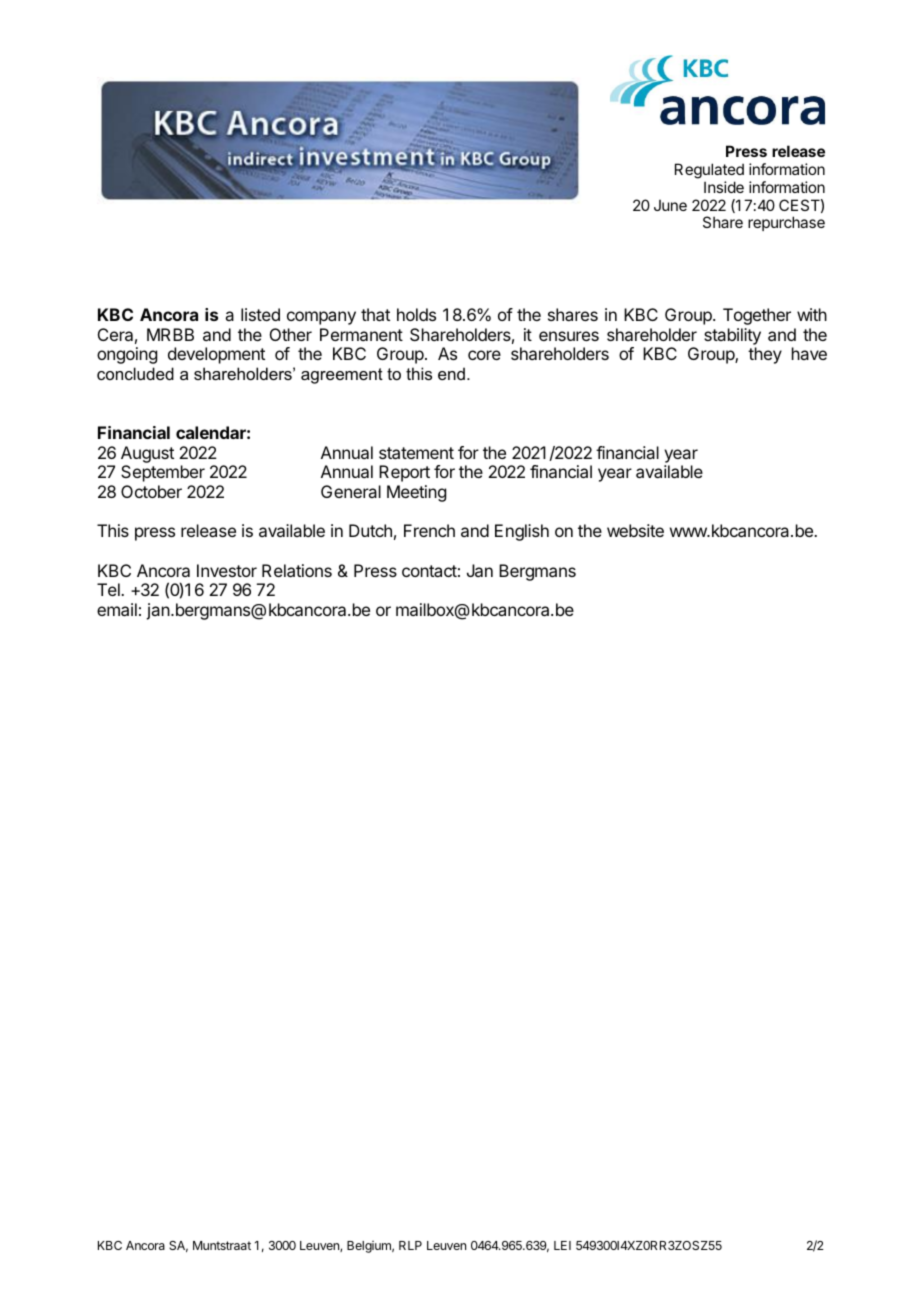  What do you see at coordinates (109, 589) in the screenshot?
I see `Tel` at bounding box center [109, 589].
